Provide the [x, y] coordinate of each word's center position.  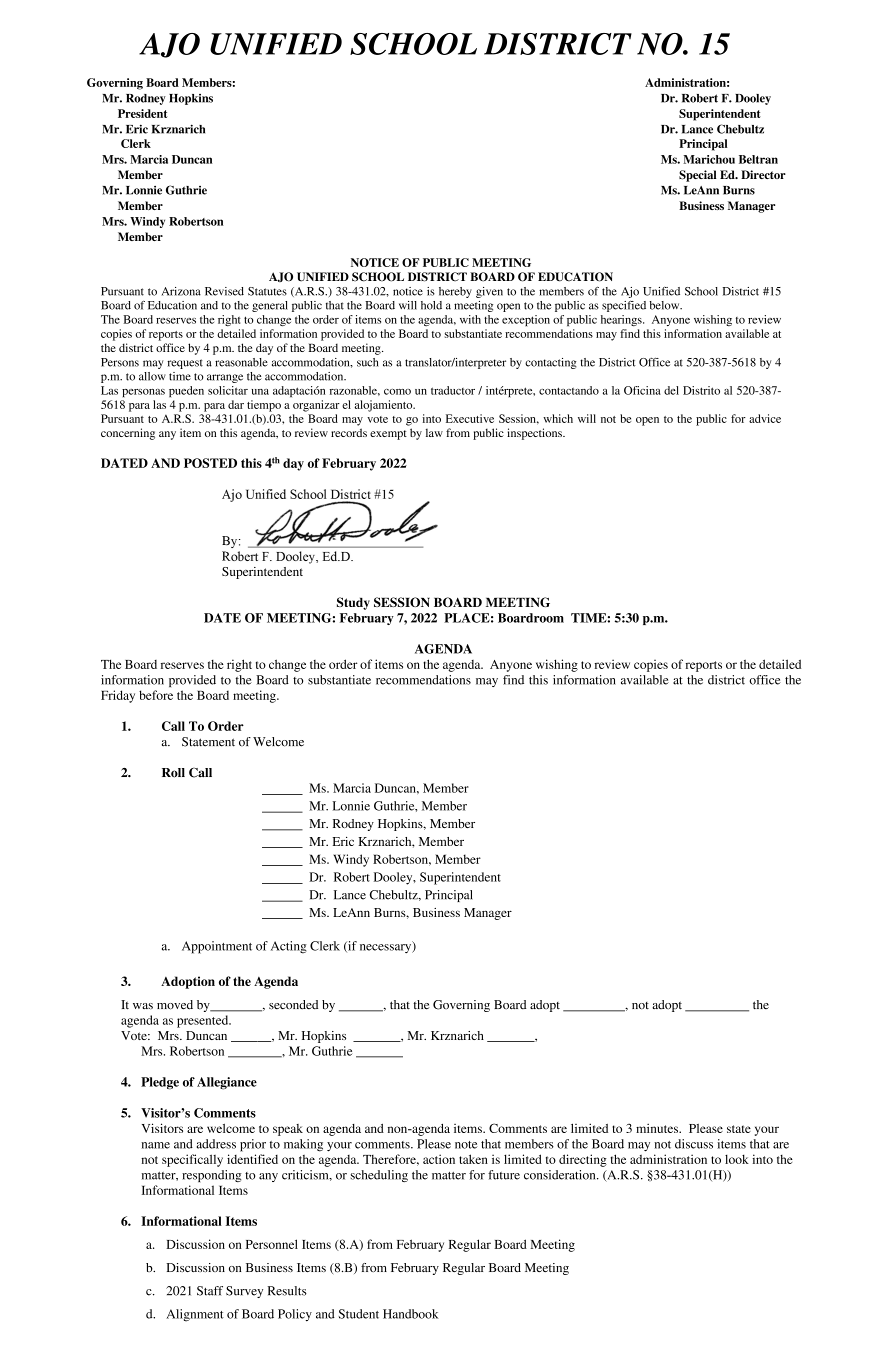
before [156, 695]
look [737, 1159]
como [397, 392]
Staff [210, 1291]
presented [204, 1021]
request [185, 364]
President [143, 113]
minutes [658, 1128]
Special [698, 176]
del [671, 390]
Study [353, 603]
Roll [173, 773]
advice [765, 418]
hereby [455, 292]
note [466, 1145]
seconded [293, 1005]
